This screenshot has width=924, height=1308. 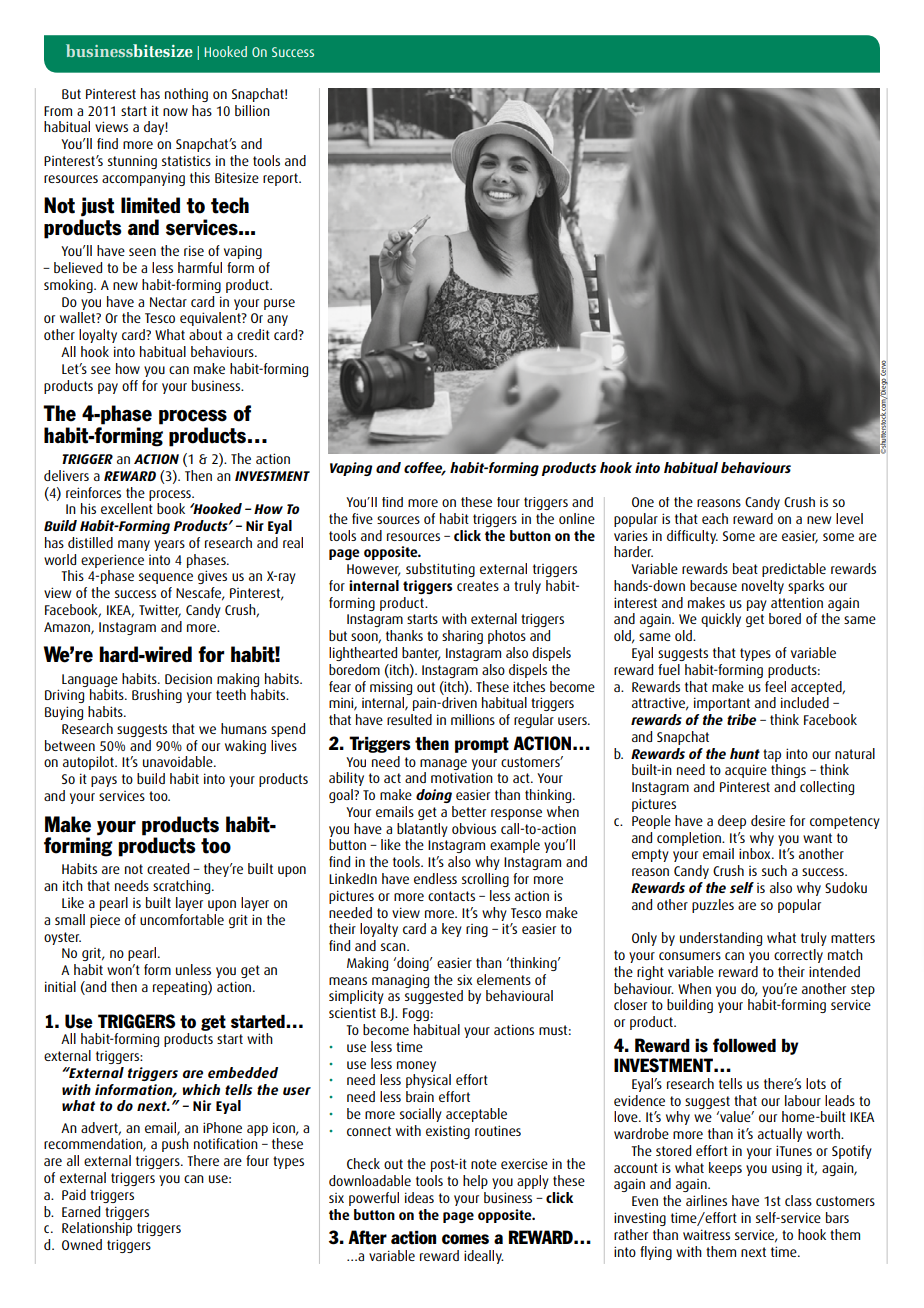 What do you see at coordinates (485, 880) in the screenshot?
I see `scrolling` at bounding box center [485, 880].
